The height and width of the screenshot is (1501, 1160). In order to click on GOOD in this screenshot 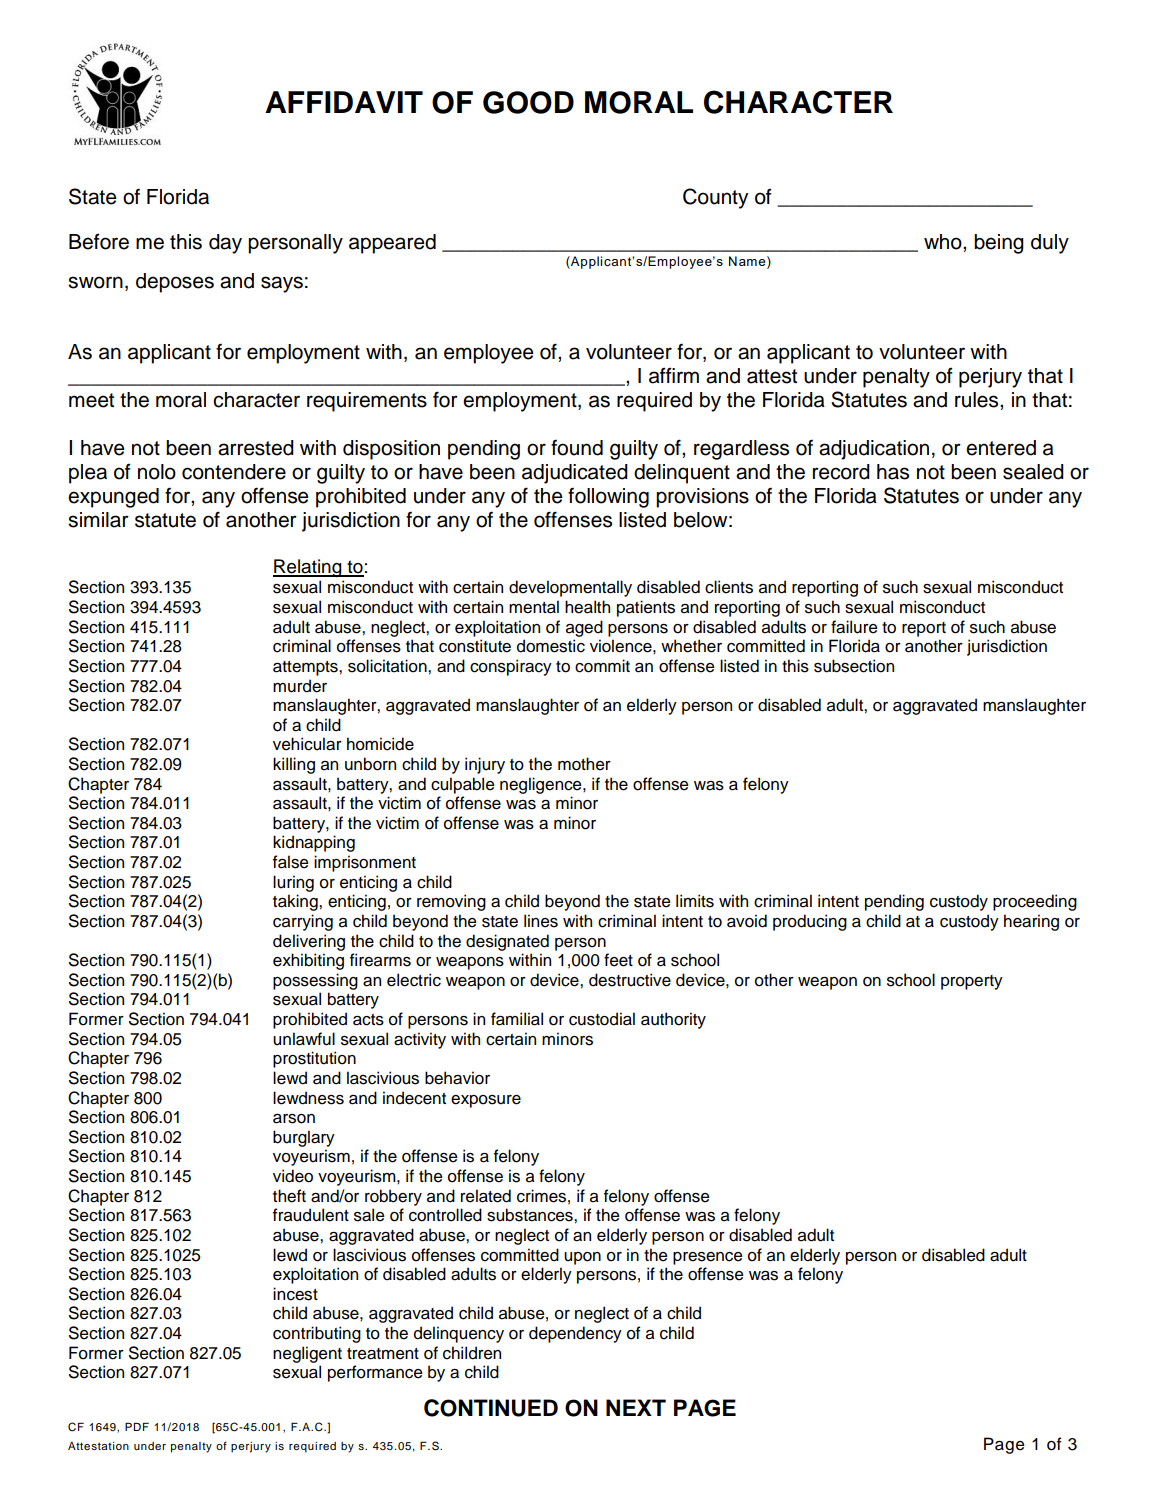, I will do `click(528, 102)`.
